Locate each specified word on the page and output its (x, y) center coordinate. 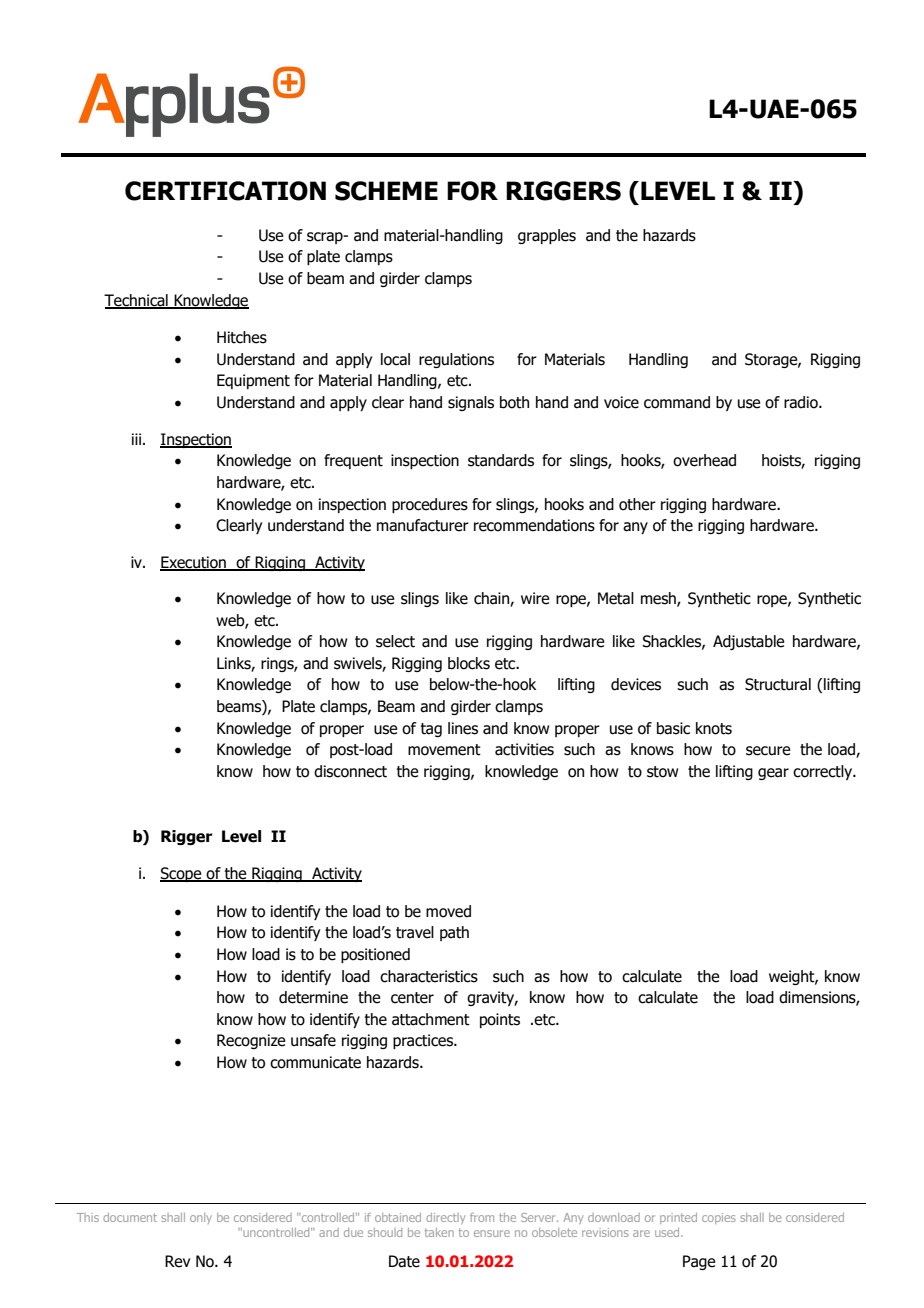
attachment (431, 1019)
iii (136, 439)
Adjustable (749, 642)
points (500, 1020)
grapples (547, 236)
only (201, 1218)
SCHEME (386, 191)
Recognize (251, 1041)
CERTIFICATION (225, 191)
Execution (194, 563)
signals (471, 403)
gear (773, 774)
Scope (182, 874)
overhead (704, 460)
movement (444, 750)
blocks (469, 663)
